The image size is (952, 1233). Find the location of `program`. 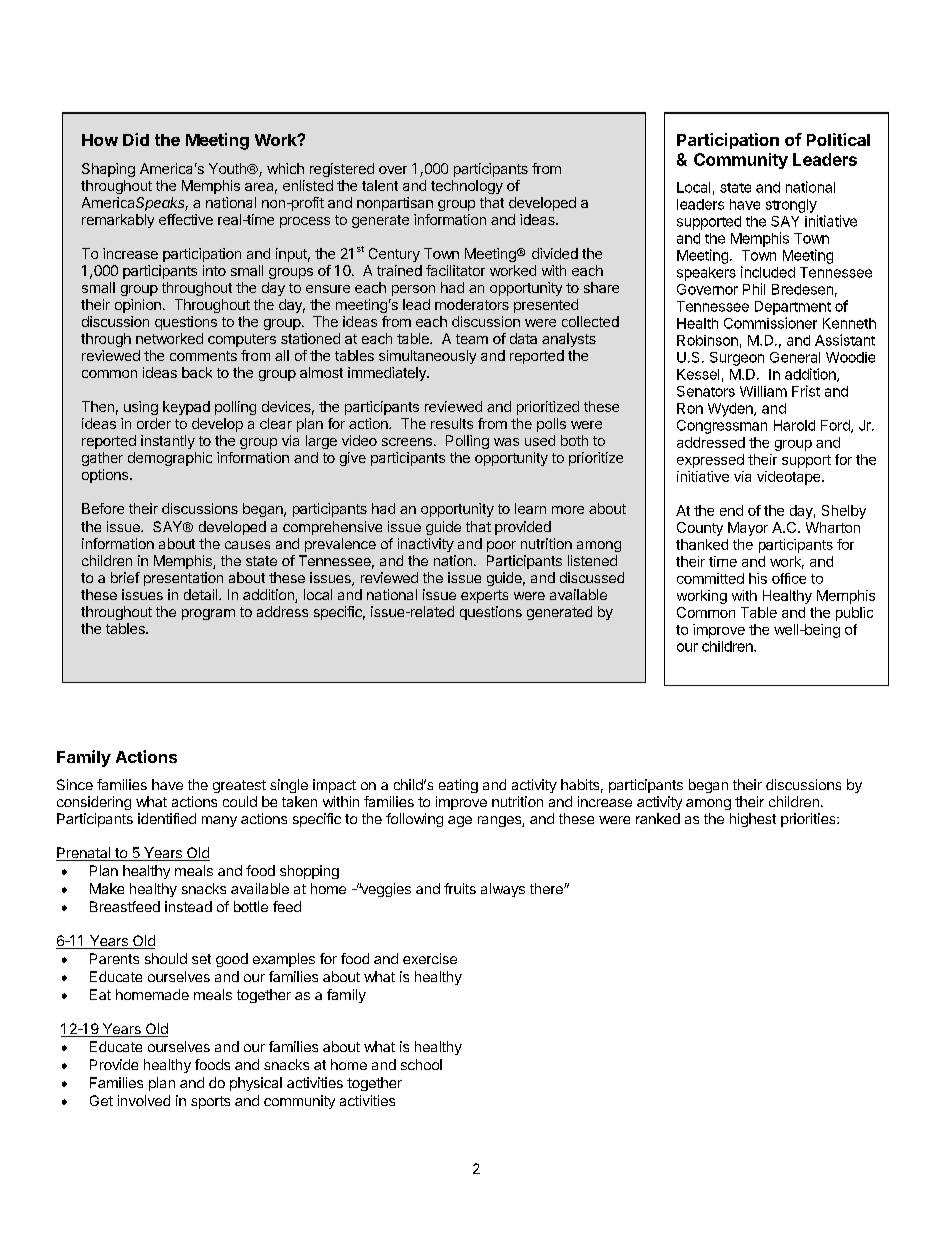

program is located at coordinates (208, 614).
